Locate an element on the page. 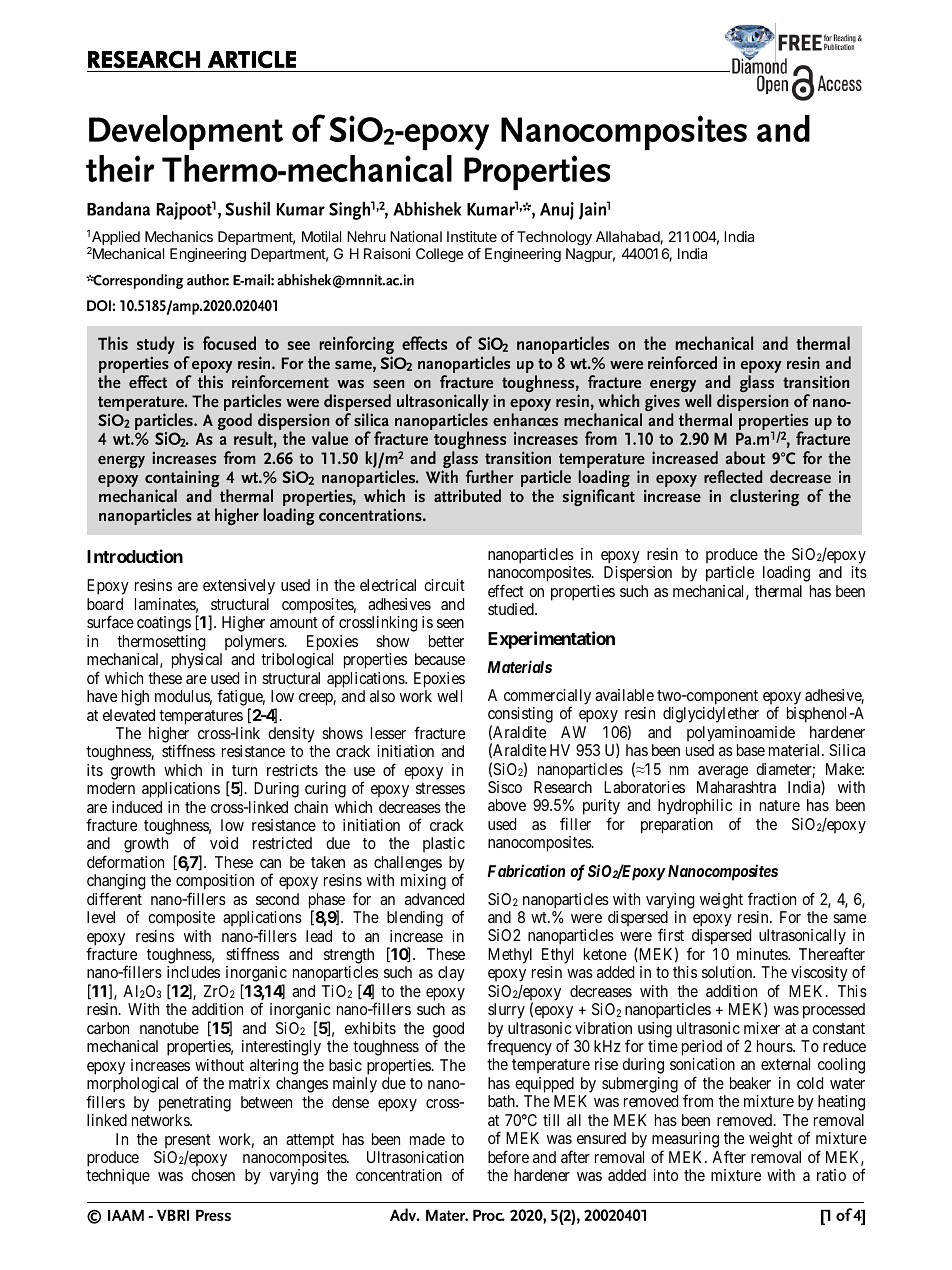 The image size is (952, 1270). before is located at coordinates (508, 1156).
